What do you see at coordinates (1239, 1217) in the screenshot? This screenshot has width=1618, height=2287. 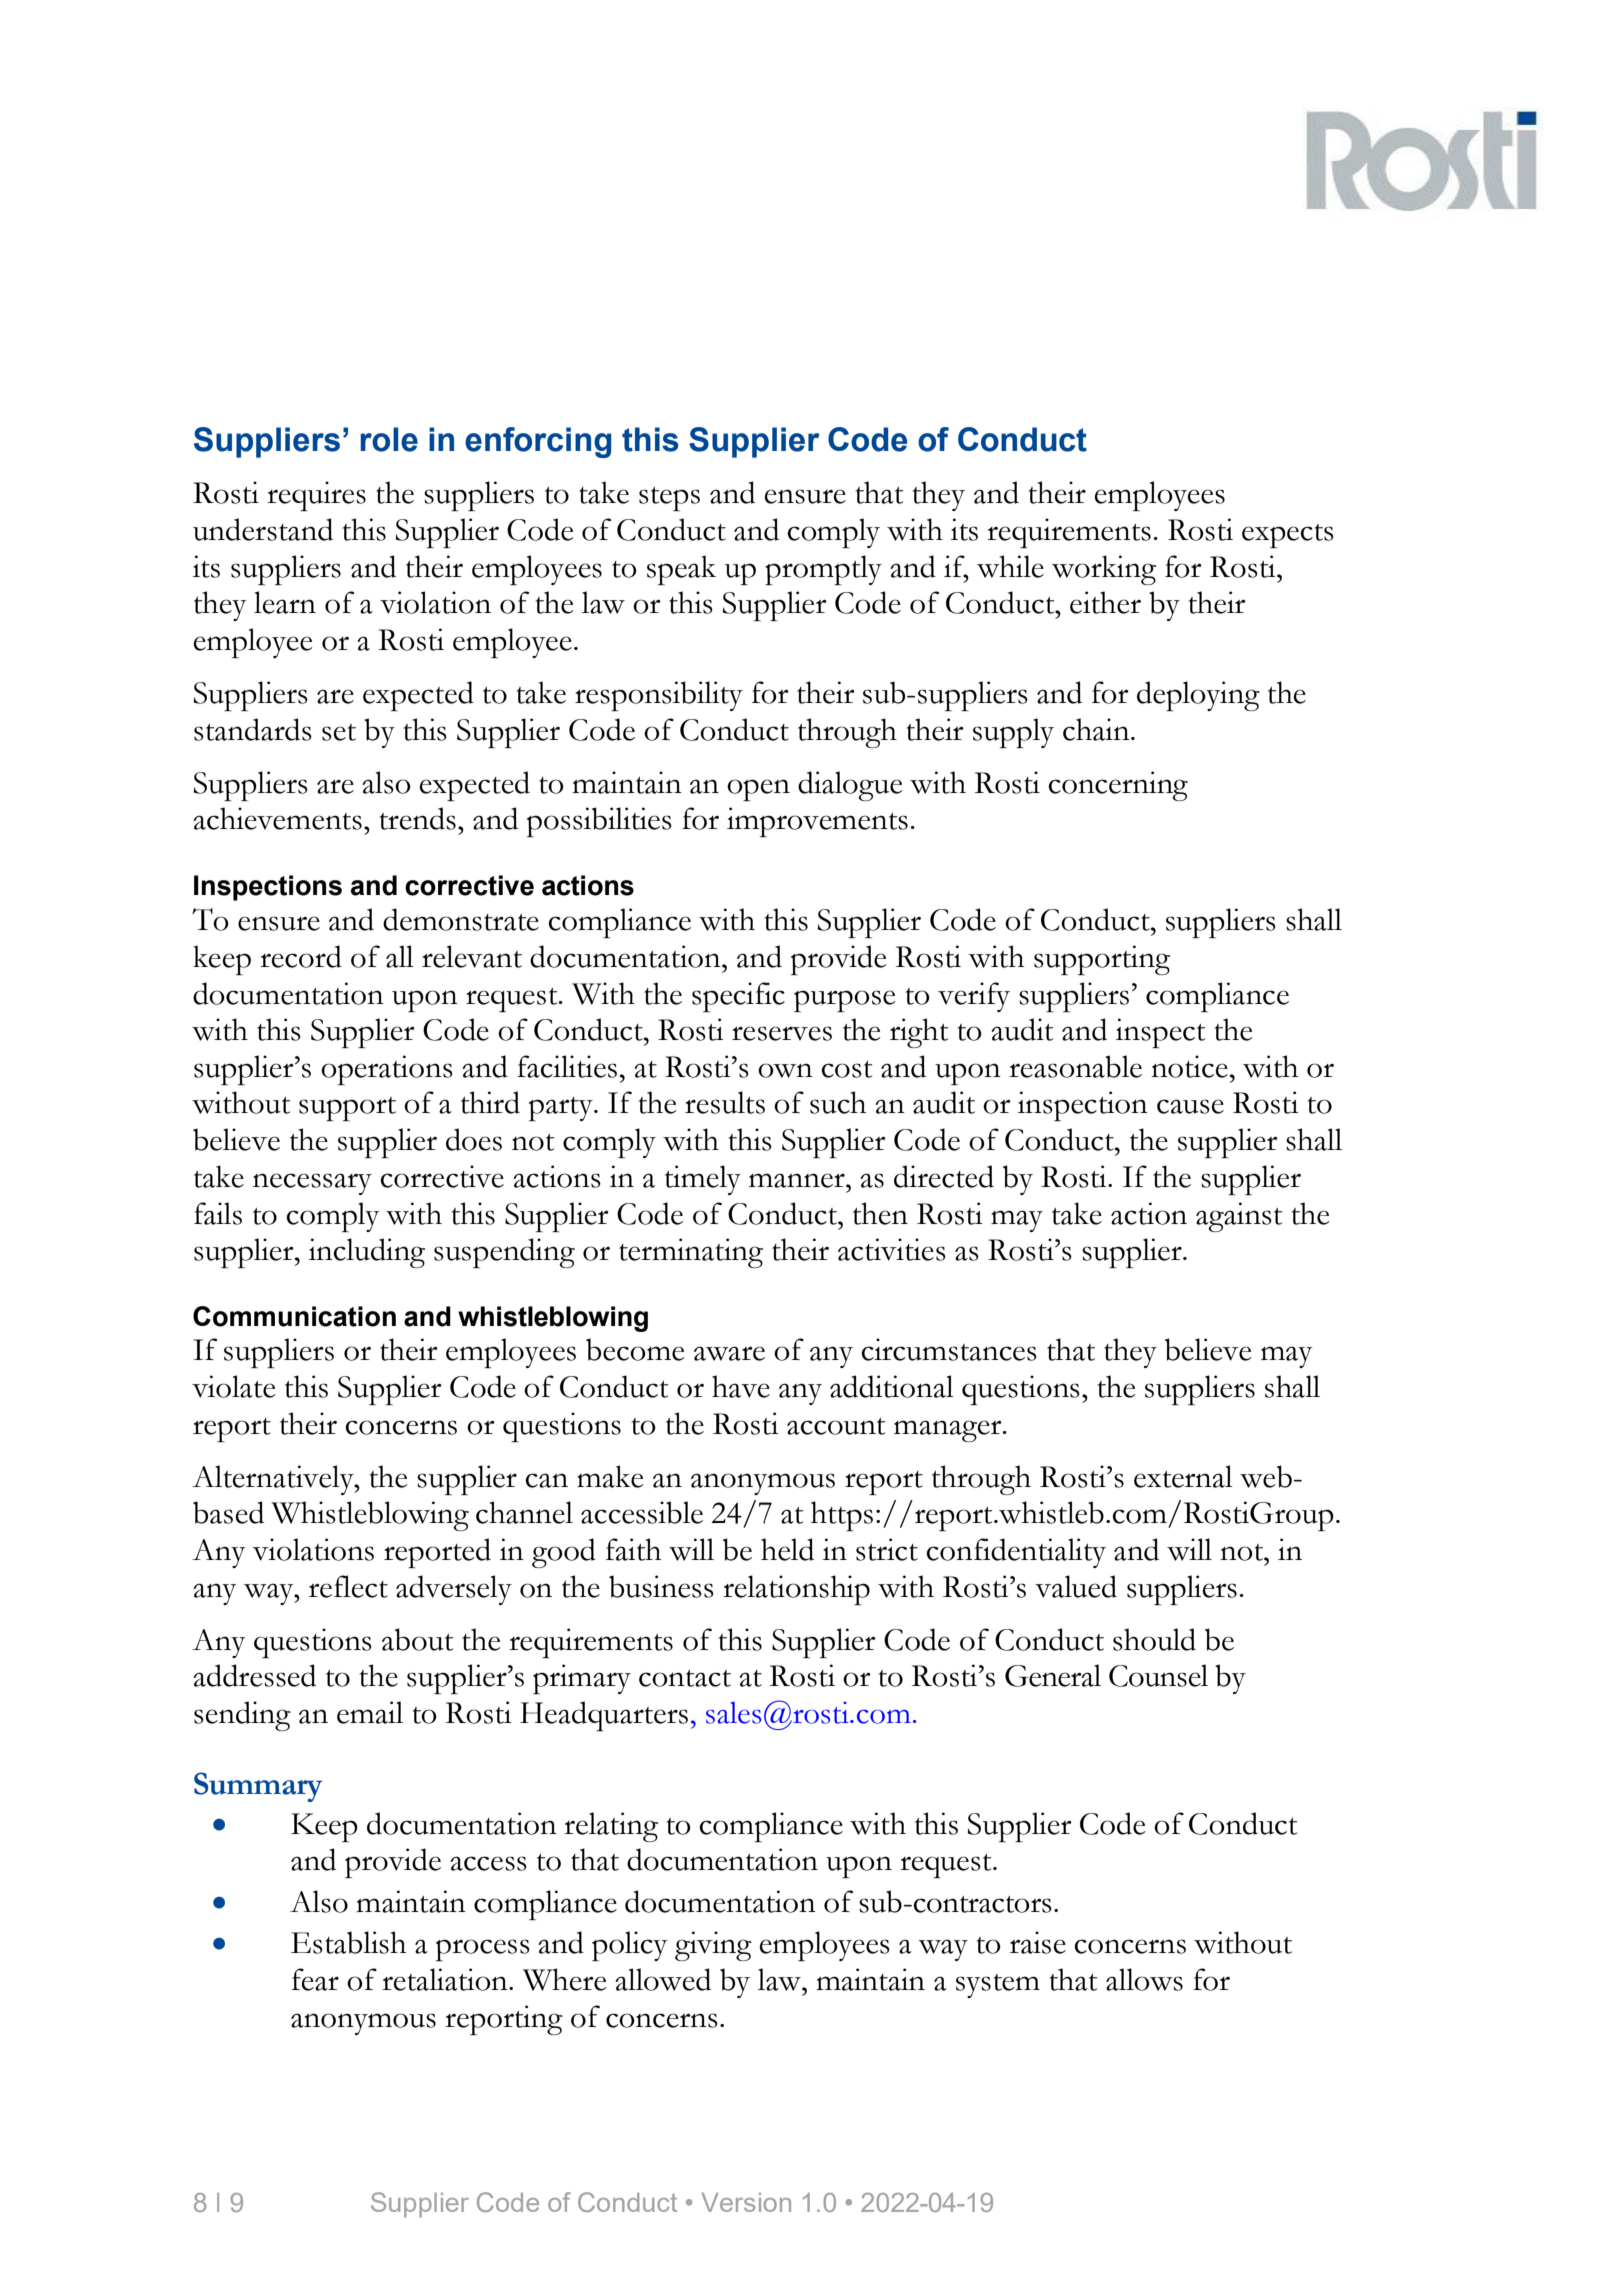 I see `against` at bounding box center [1239, 1217].
